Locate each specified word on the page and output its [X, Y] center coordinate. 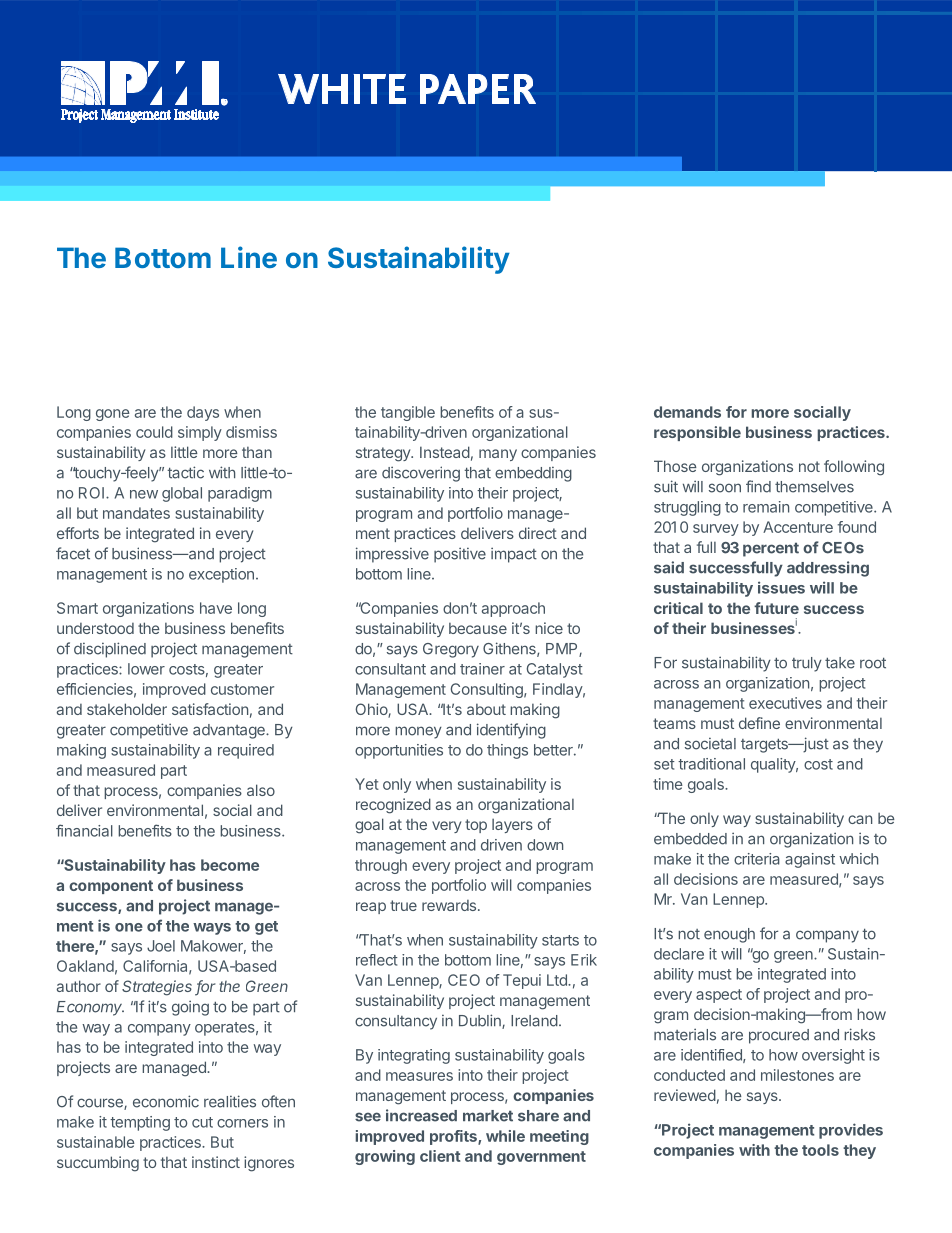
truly [807, 664]
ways [212, 929]
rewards [450, 905]
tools [820, 1150]
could [154, 432]
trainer [482, 669]
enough [729, 935]
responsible [697, 433]
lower [146, 669]
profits [454, 1137]
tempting [140, 1123]
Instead [445, 452]
